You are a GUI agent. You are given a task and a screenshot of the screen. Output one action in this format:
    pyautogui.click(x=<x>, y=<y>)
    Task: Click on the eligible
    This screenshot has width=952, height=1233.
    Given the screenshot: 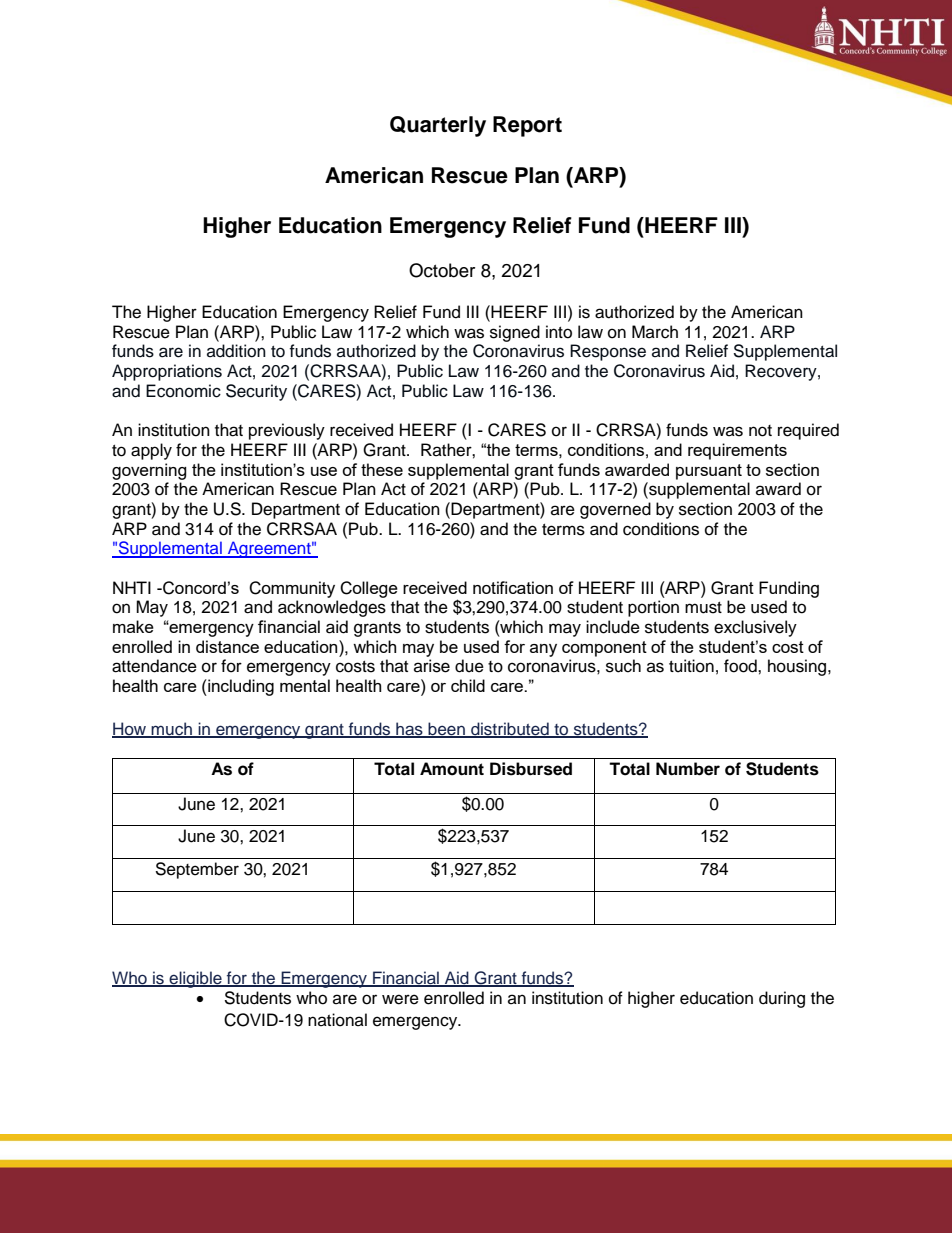 What is the action you would take?
    pyautogui.click(x=195, y=979)
